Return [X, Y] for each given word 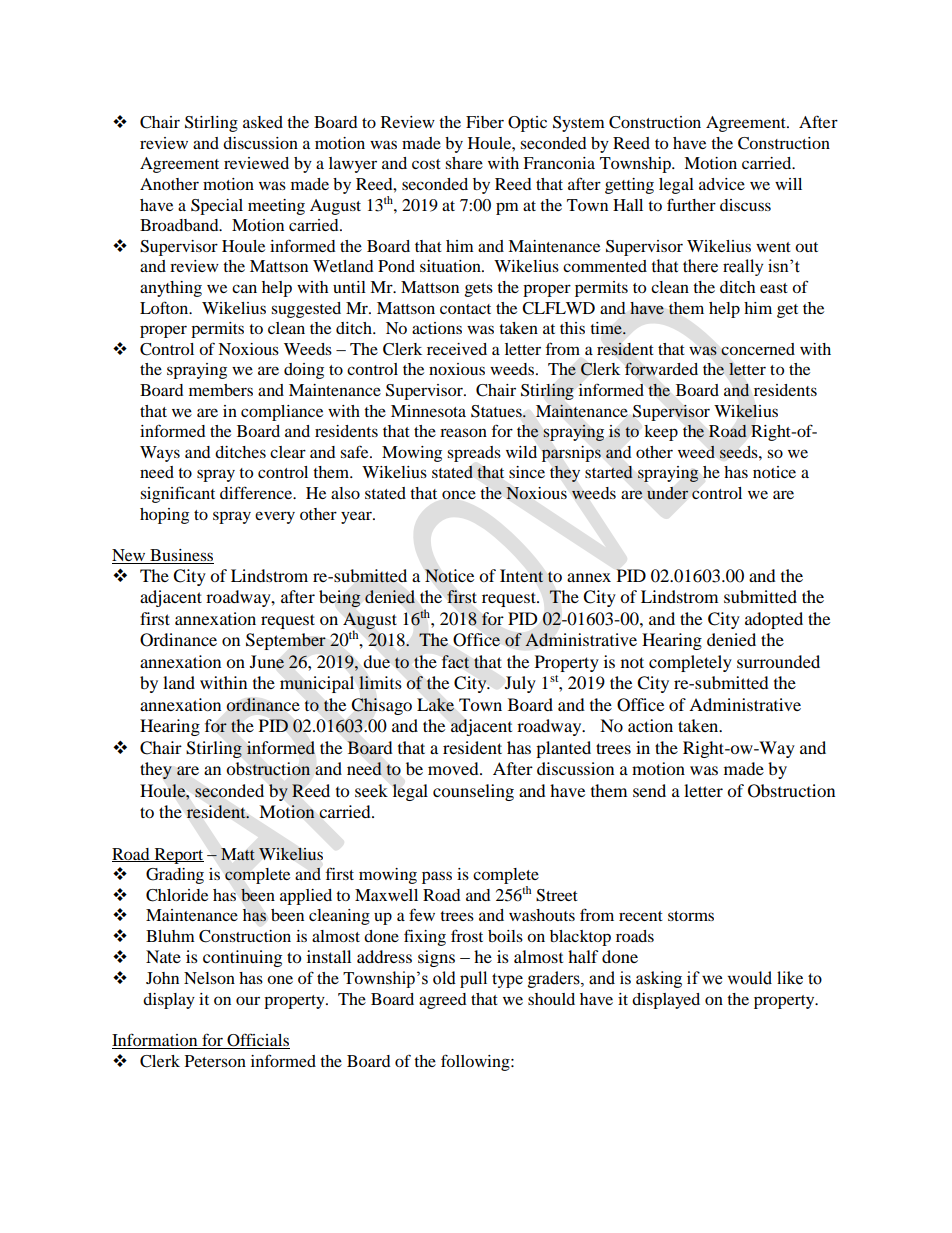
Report [178, 856]
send [649, 790]
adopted [774, 620]
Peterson [215, 1061]
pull [473, 979]
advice [722, 184]
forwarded [661, 369]
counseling [473, 792]
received [457, 349]
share [464, 163]
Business [181, 555]
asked [263, 122]
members [221, 390]
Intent [522, 576]
